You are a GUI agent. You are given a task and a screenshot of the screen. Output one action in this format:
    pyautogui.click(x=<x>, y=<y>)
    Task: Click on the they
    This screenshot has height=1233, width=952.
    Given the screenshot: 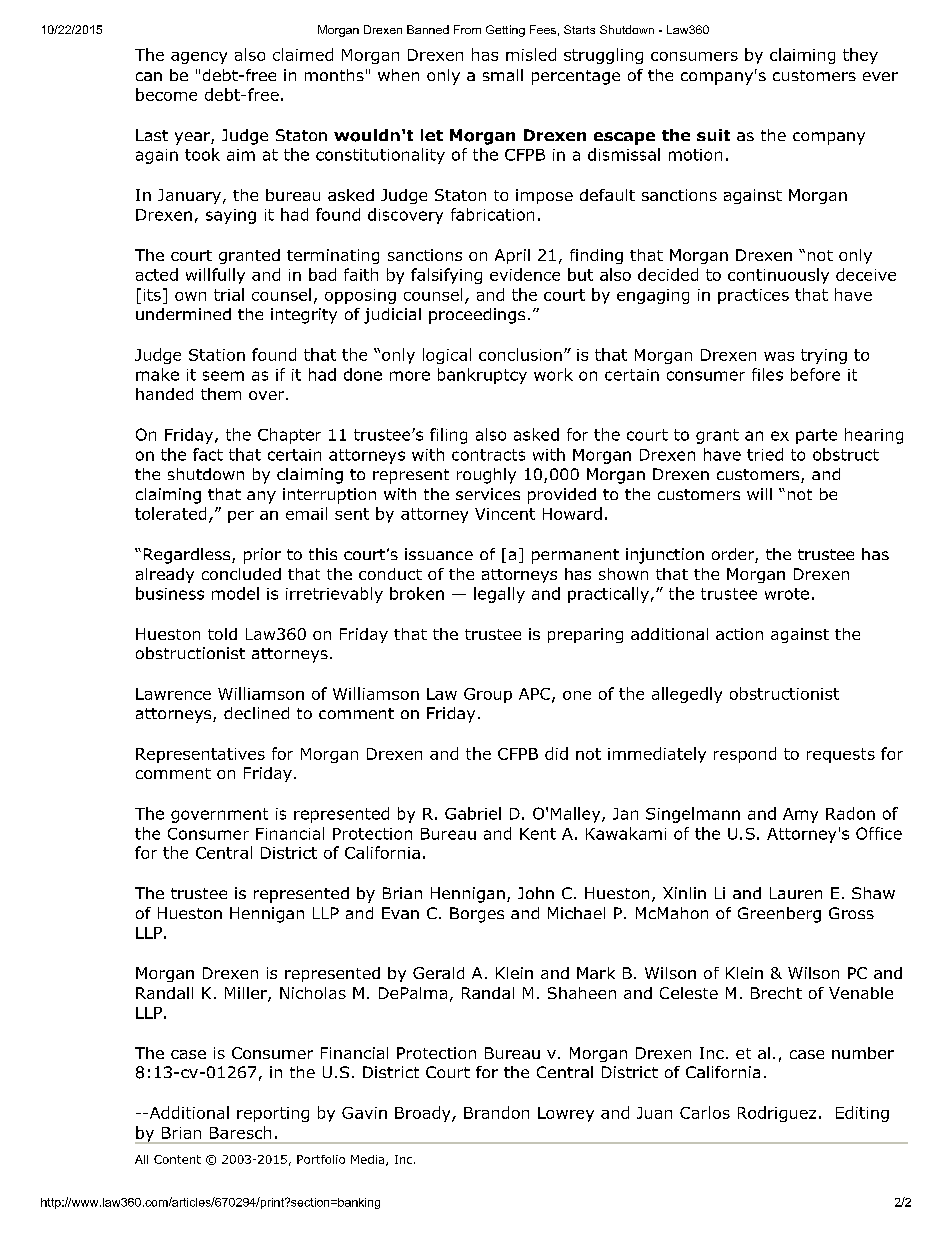 What is the action you would take?
    pyautogui.click(x=860, y=56)
